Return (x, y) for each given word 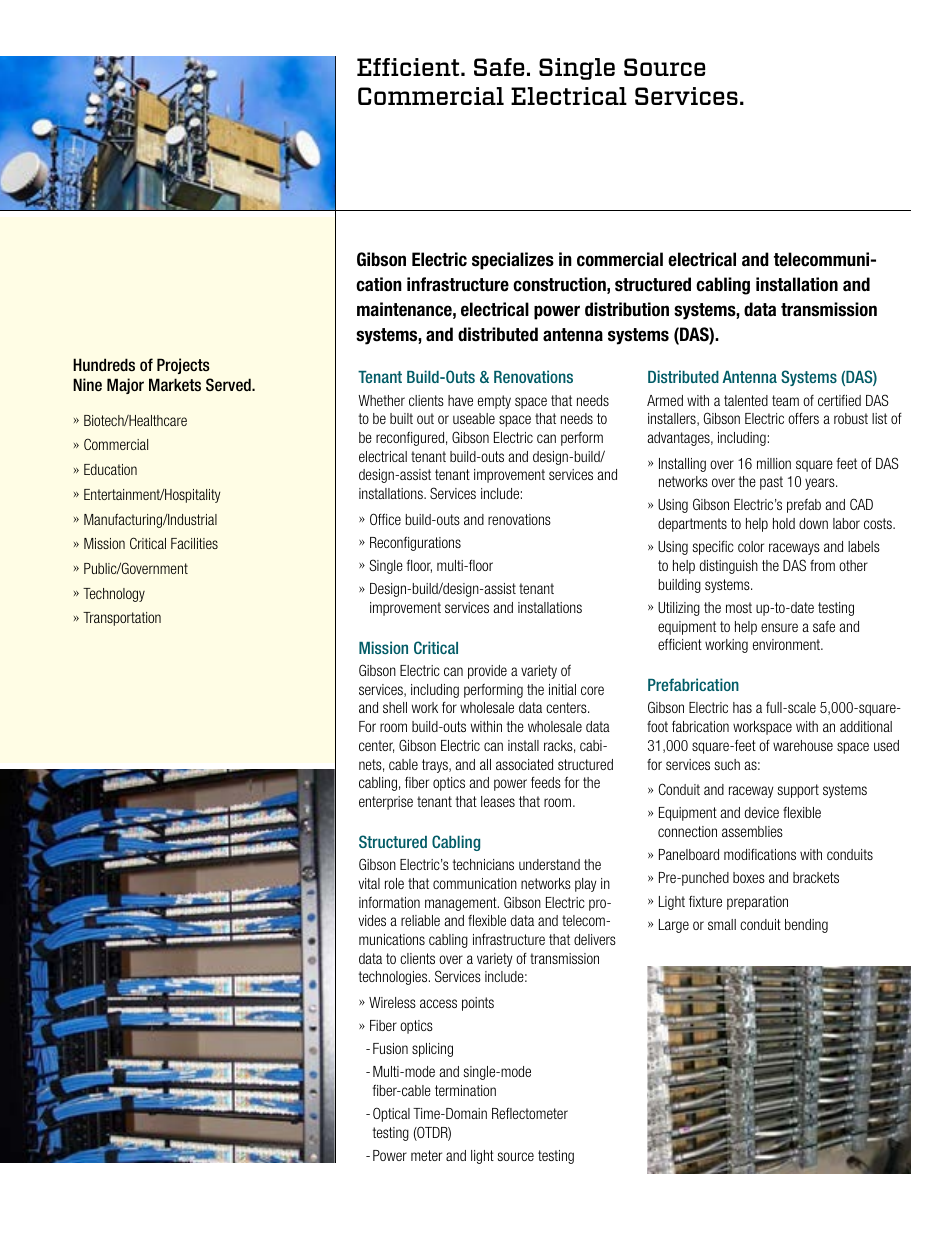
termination (465, 1090)
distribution (627, 309)
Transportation (122, 619)
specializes (513, 261)
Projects (183, 366)
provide (487, 672)
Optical (391, 1114)
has (742, 707)
